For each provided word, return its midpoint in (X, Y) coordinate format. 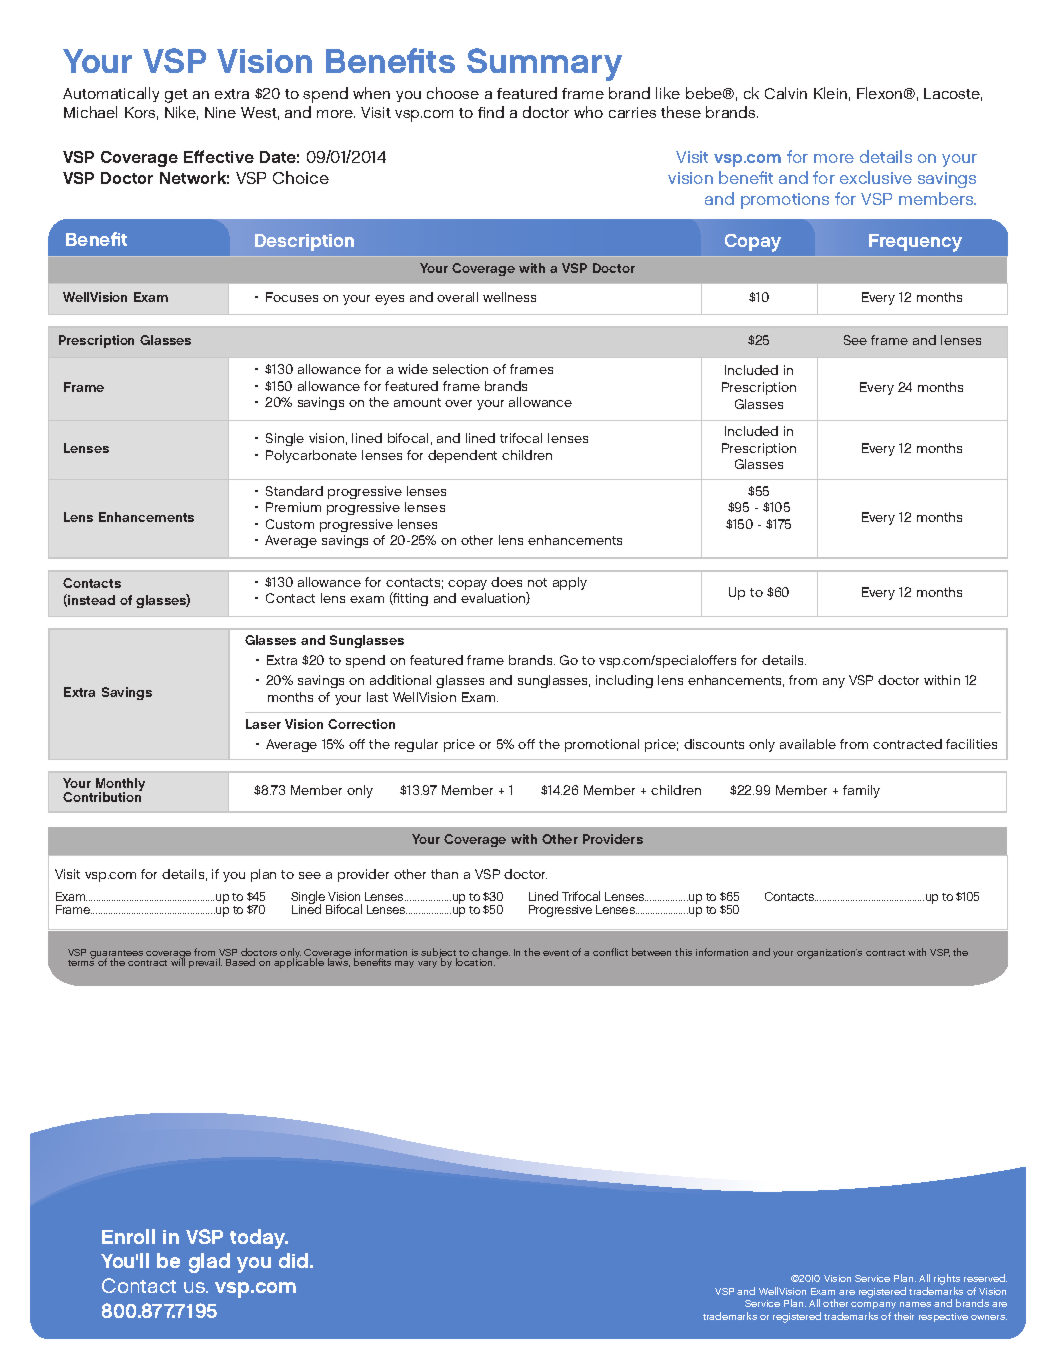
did (295, 1260)
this (683, 952)
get (176, 96)
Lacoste (953, 94)
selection (460, 369)
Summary (544, 64)
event (556, 953)
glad (209, 1263)
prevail (205, 963)
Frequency (915, 243)
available (808, 744)
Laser (263, 724)
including (624, 681)
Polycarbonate (311, 456)
